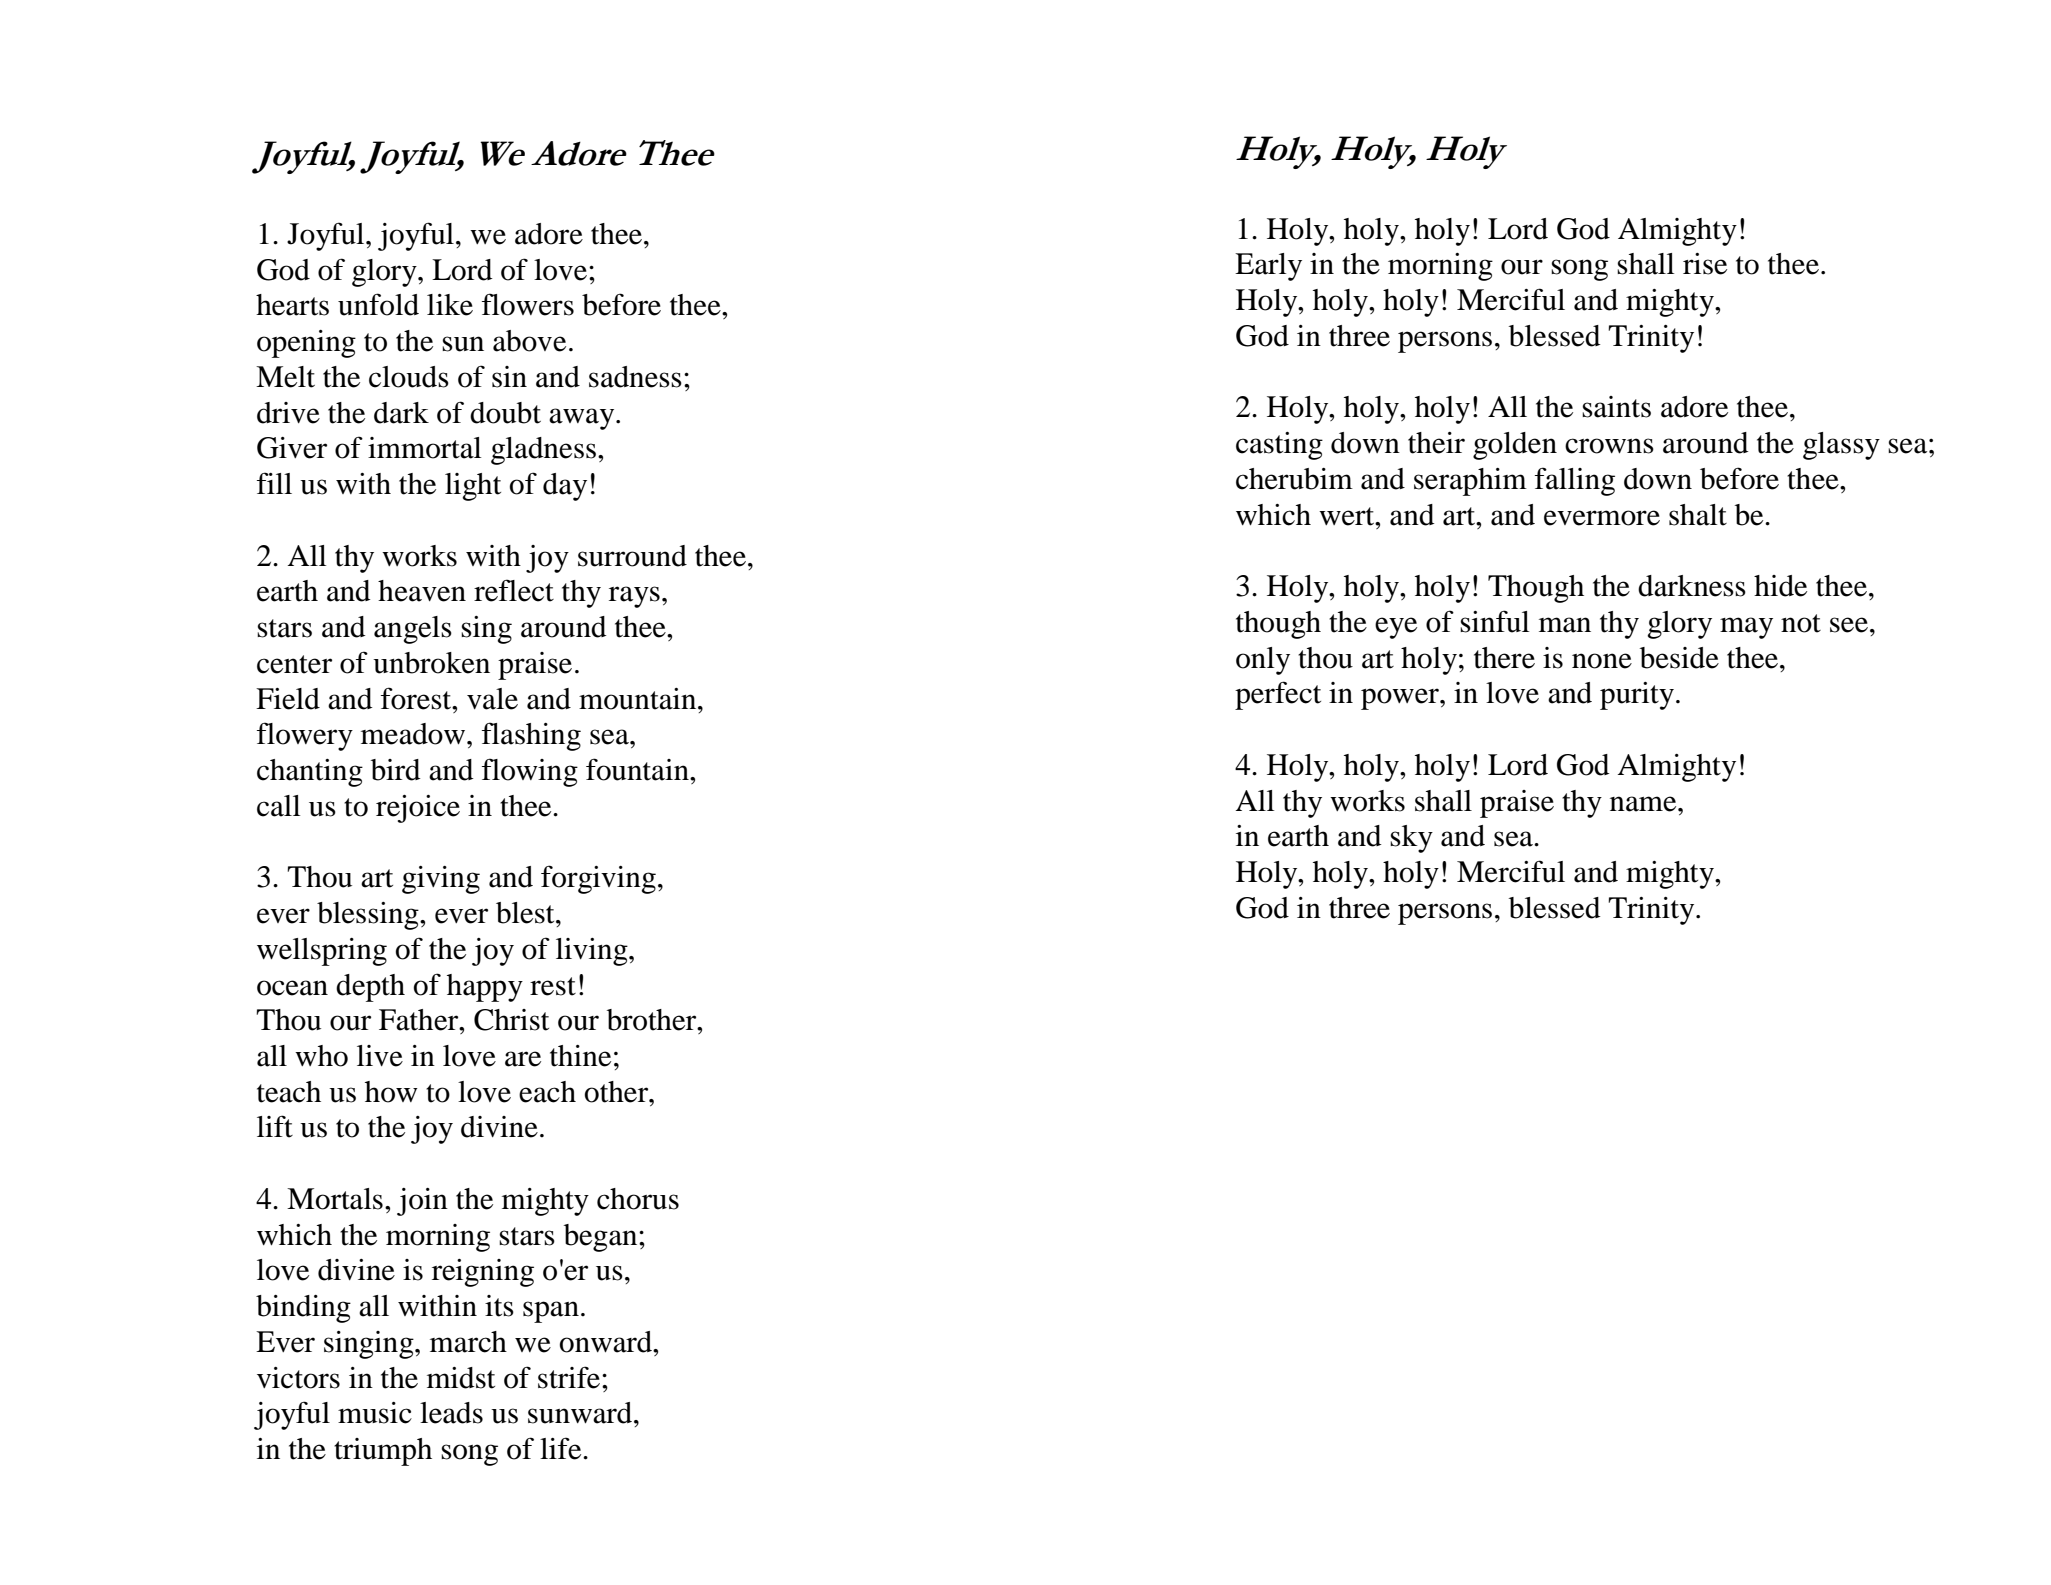 This document has height=1585, width=2051. What do you see at coordinates (580, 1056) in the document?
I see `thine` at bounding box center [580, 1056].
